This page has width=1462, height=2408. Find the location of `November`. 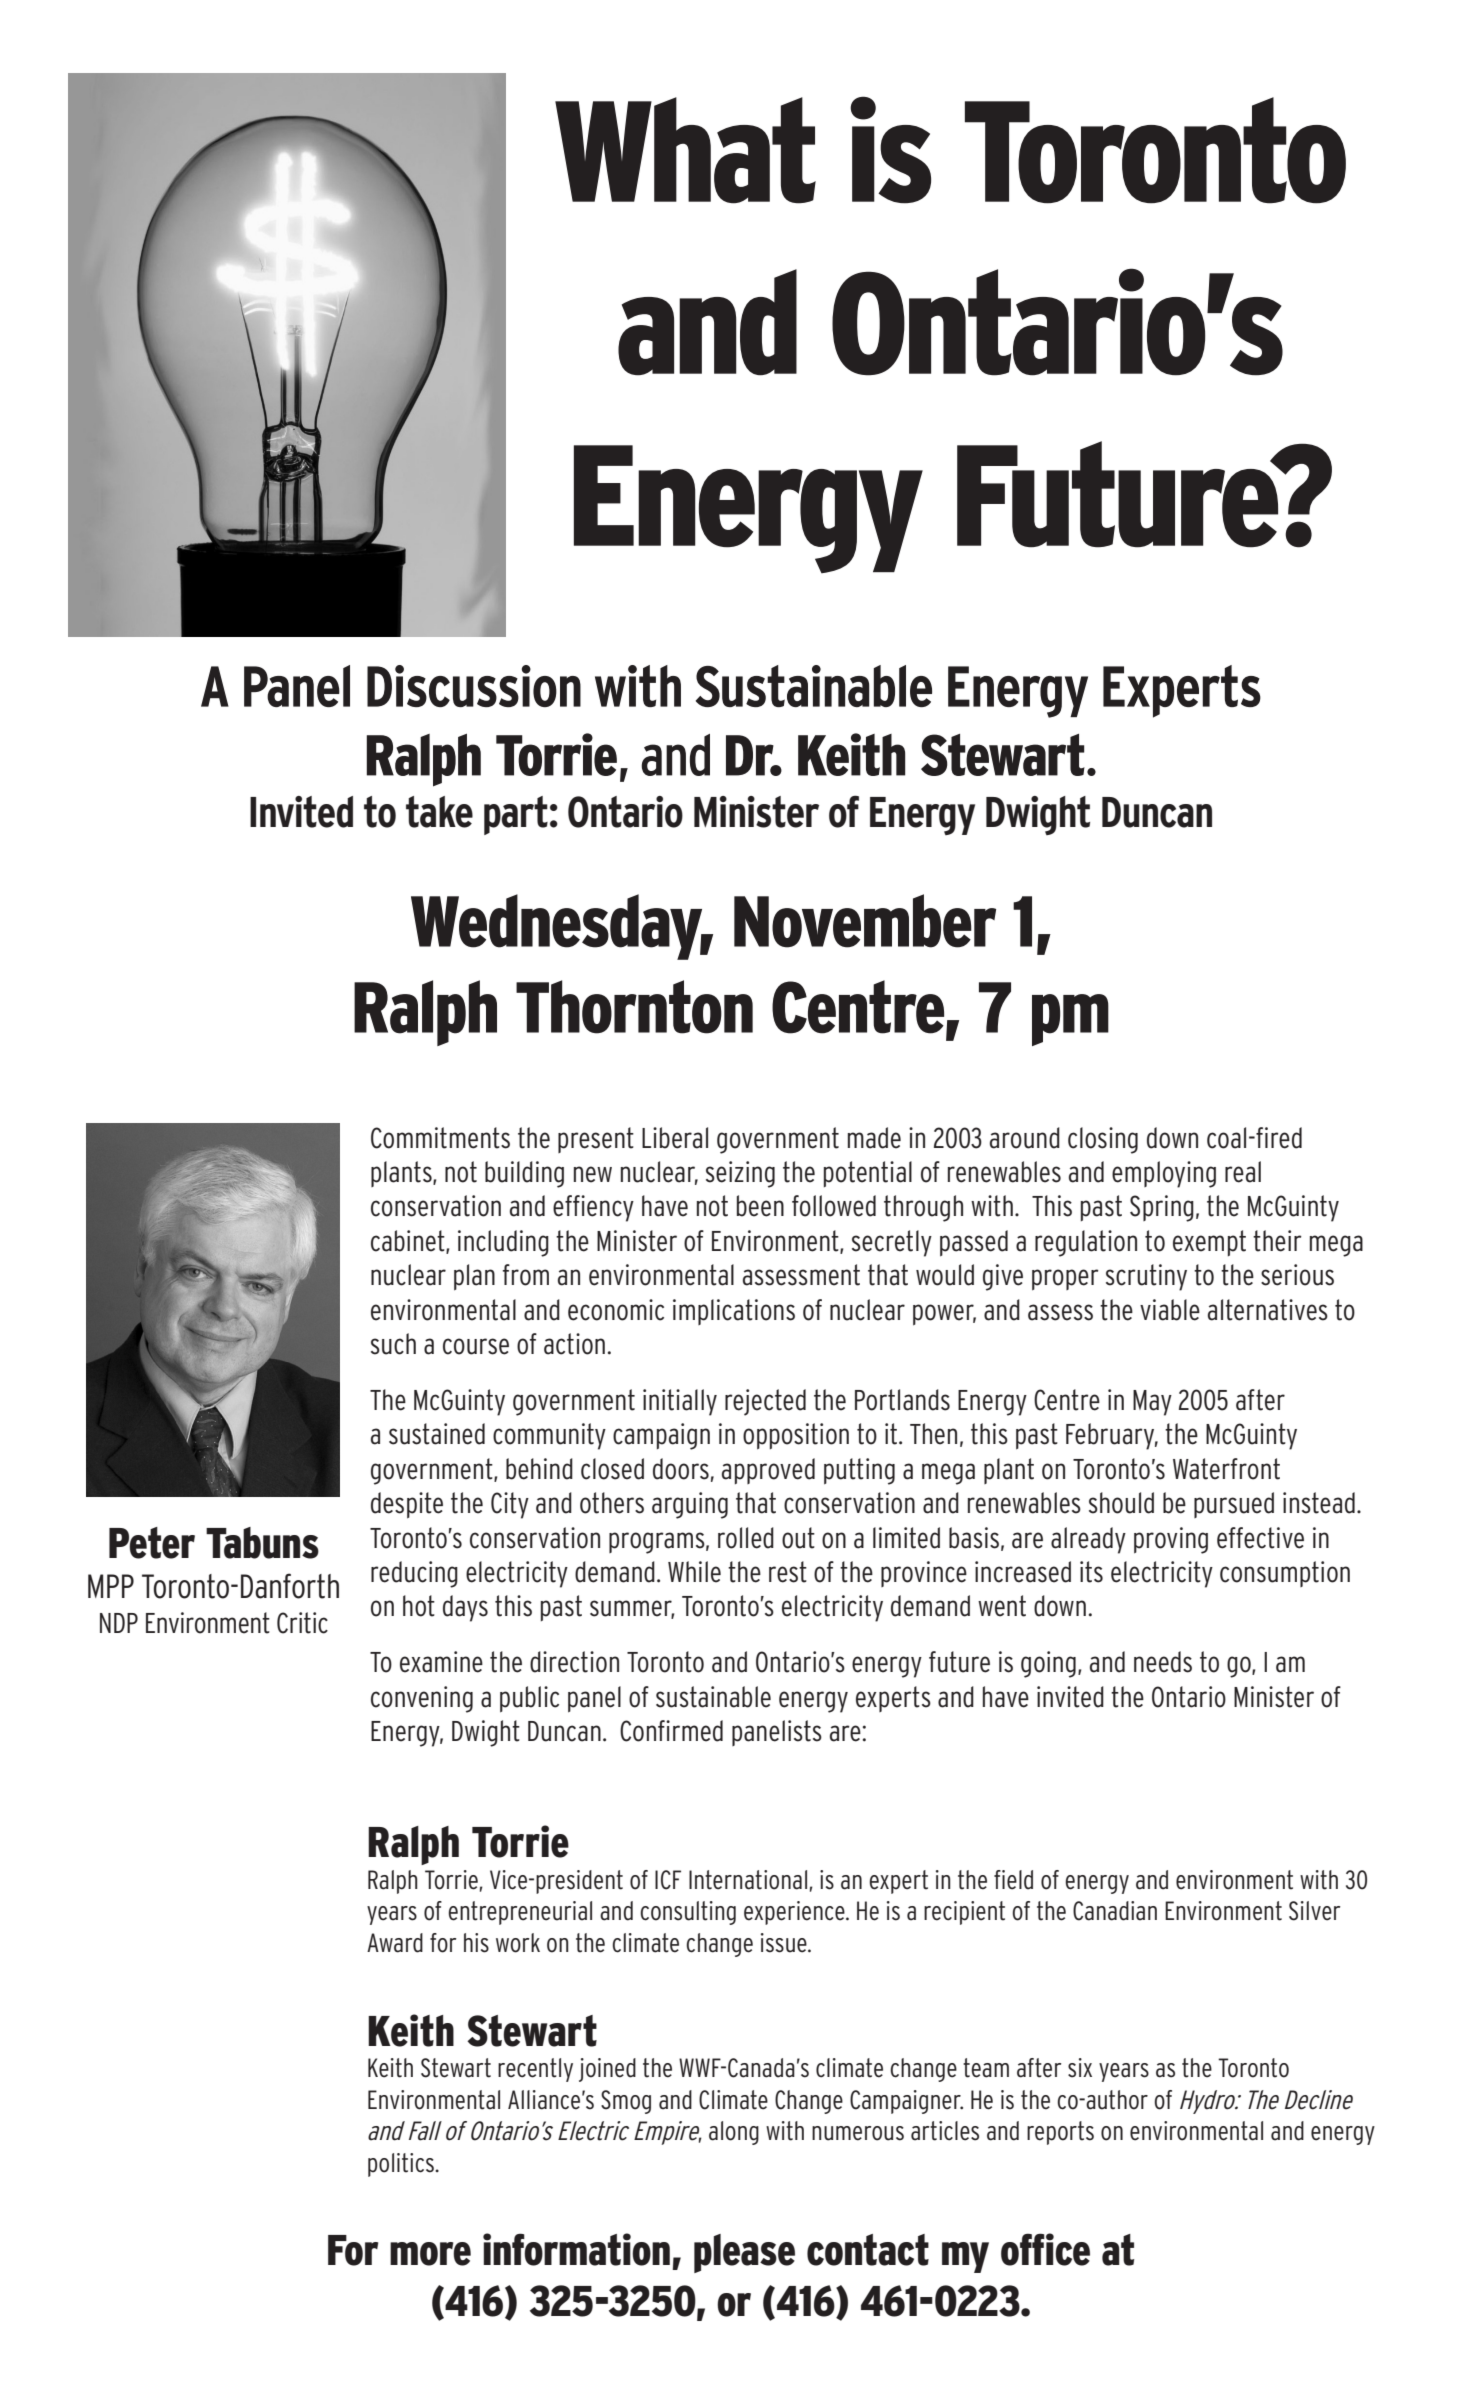

November is located at coordinates (865, 921).
